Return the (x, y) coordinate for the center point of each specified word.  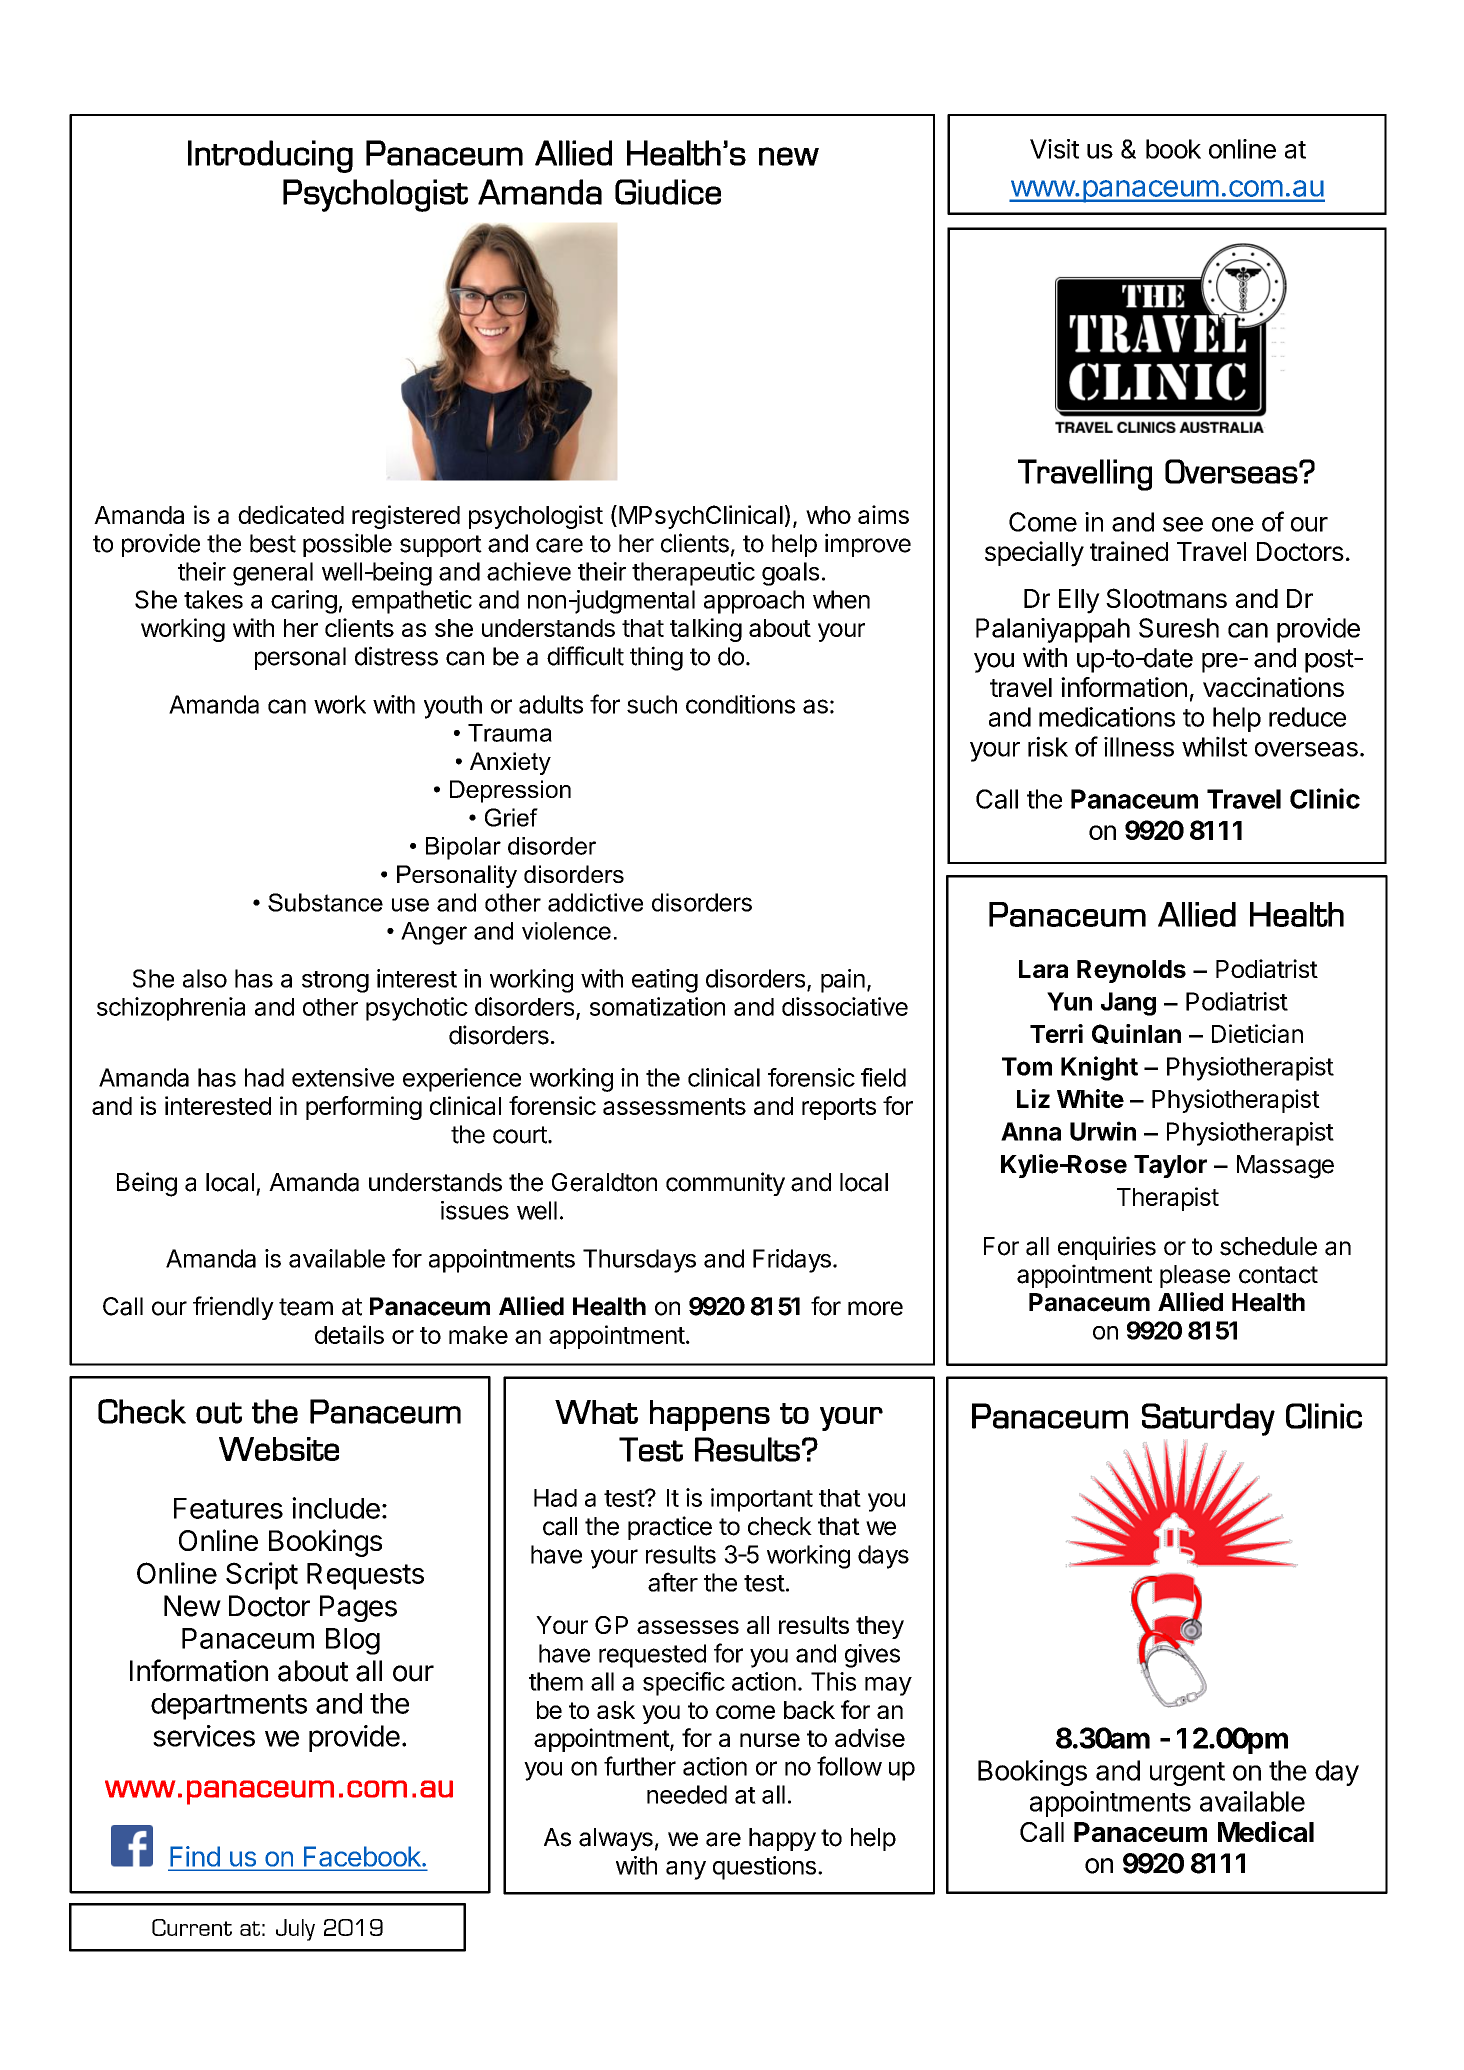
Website (279, 1449)
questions (764, 1868)
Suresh (1179, 628)
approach (754, 602)
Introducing (270, 156)
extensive (343, 1077)
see (1183, 524)
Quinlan (1136, 1034)
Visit (1054, 149)
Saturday (1208, 1419)
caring (304, 602)
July (295, 1930)
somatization (657, 1006)
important (762, 1500)
